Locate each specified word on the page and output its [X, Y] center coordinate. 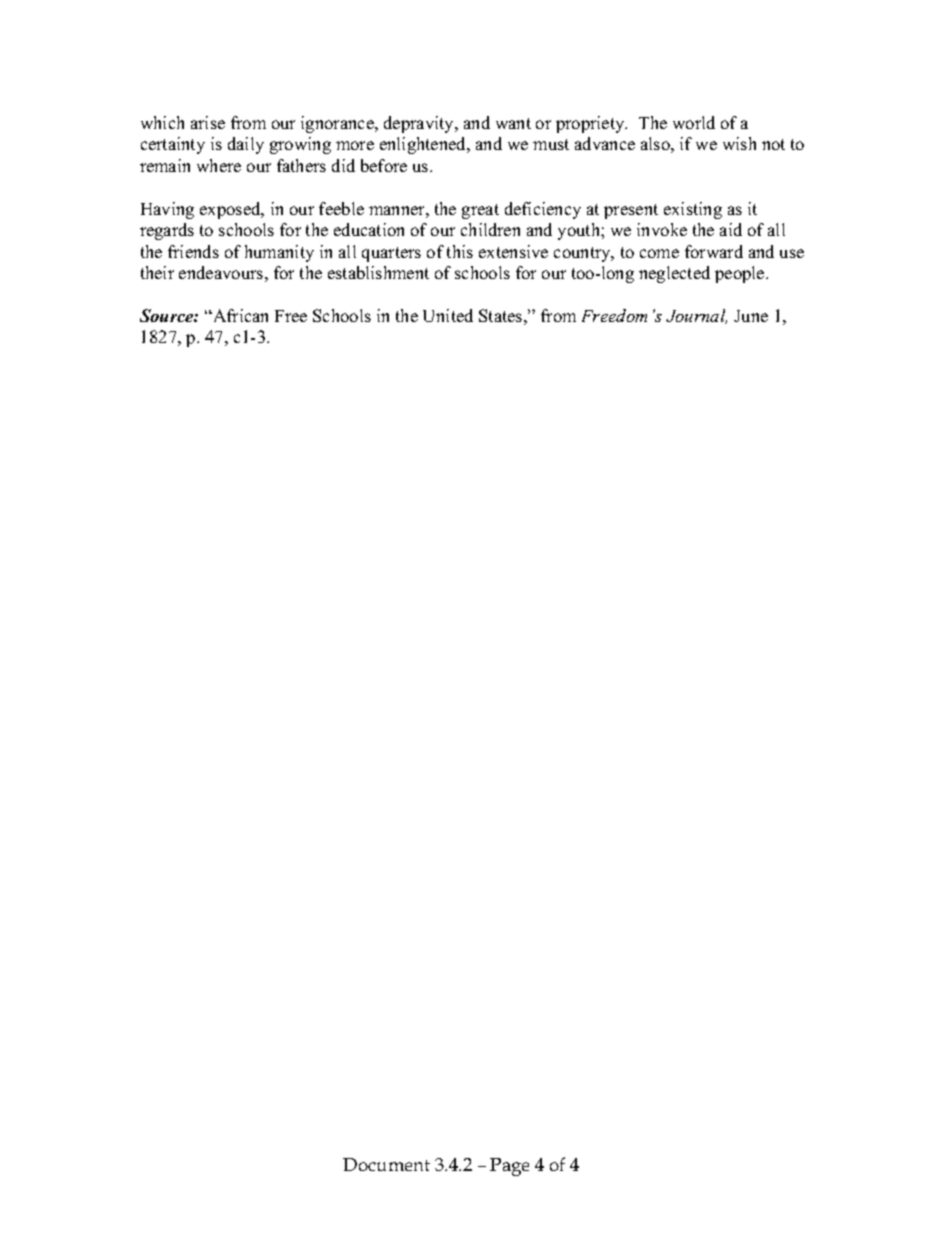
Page [509, 1167]
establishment [378, 272]
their [157, 272]
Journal [696, 316]
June [751, 316]
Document [386, 1164]
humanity [279, 253]
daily [246, 145]
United [448, 315]
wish [739, 143]
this [460, 251]
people [741, 274]
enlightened [424, 145]
